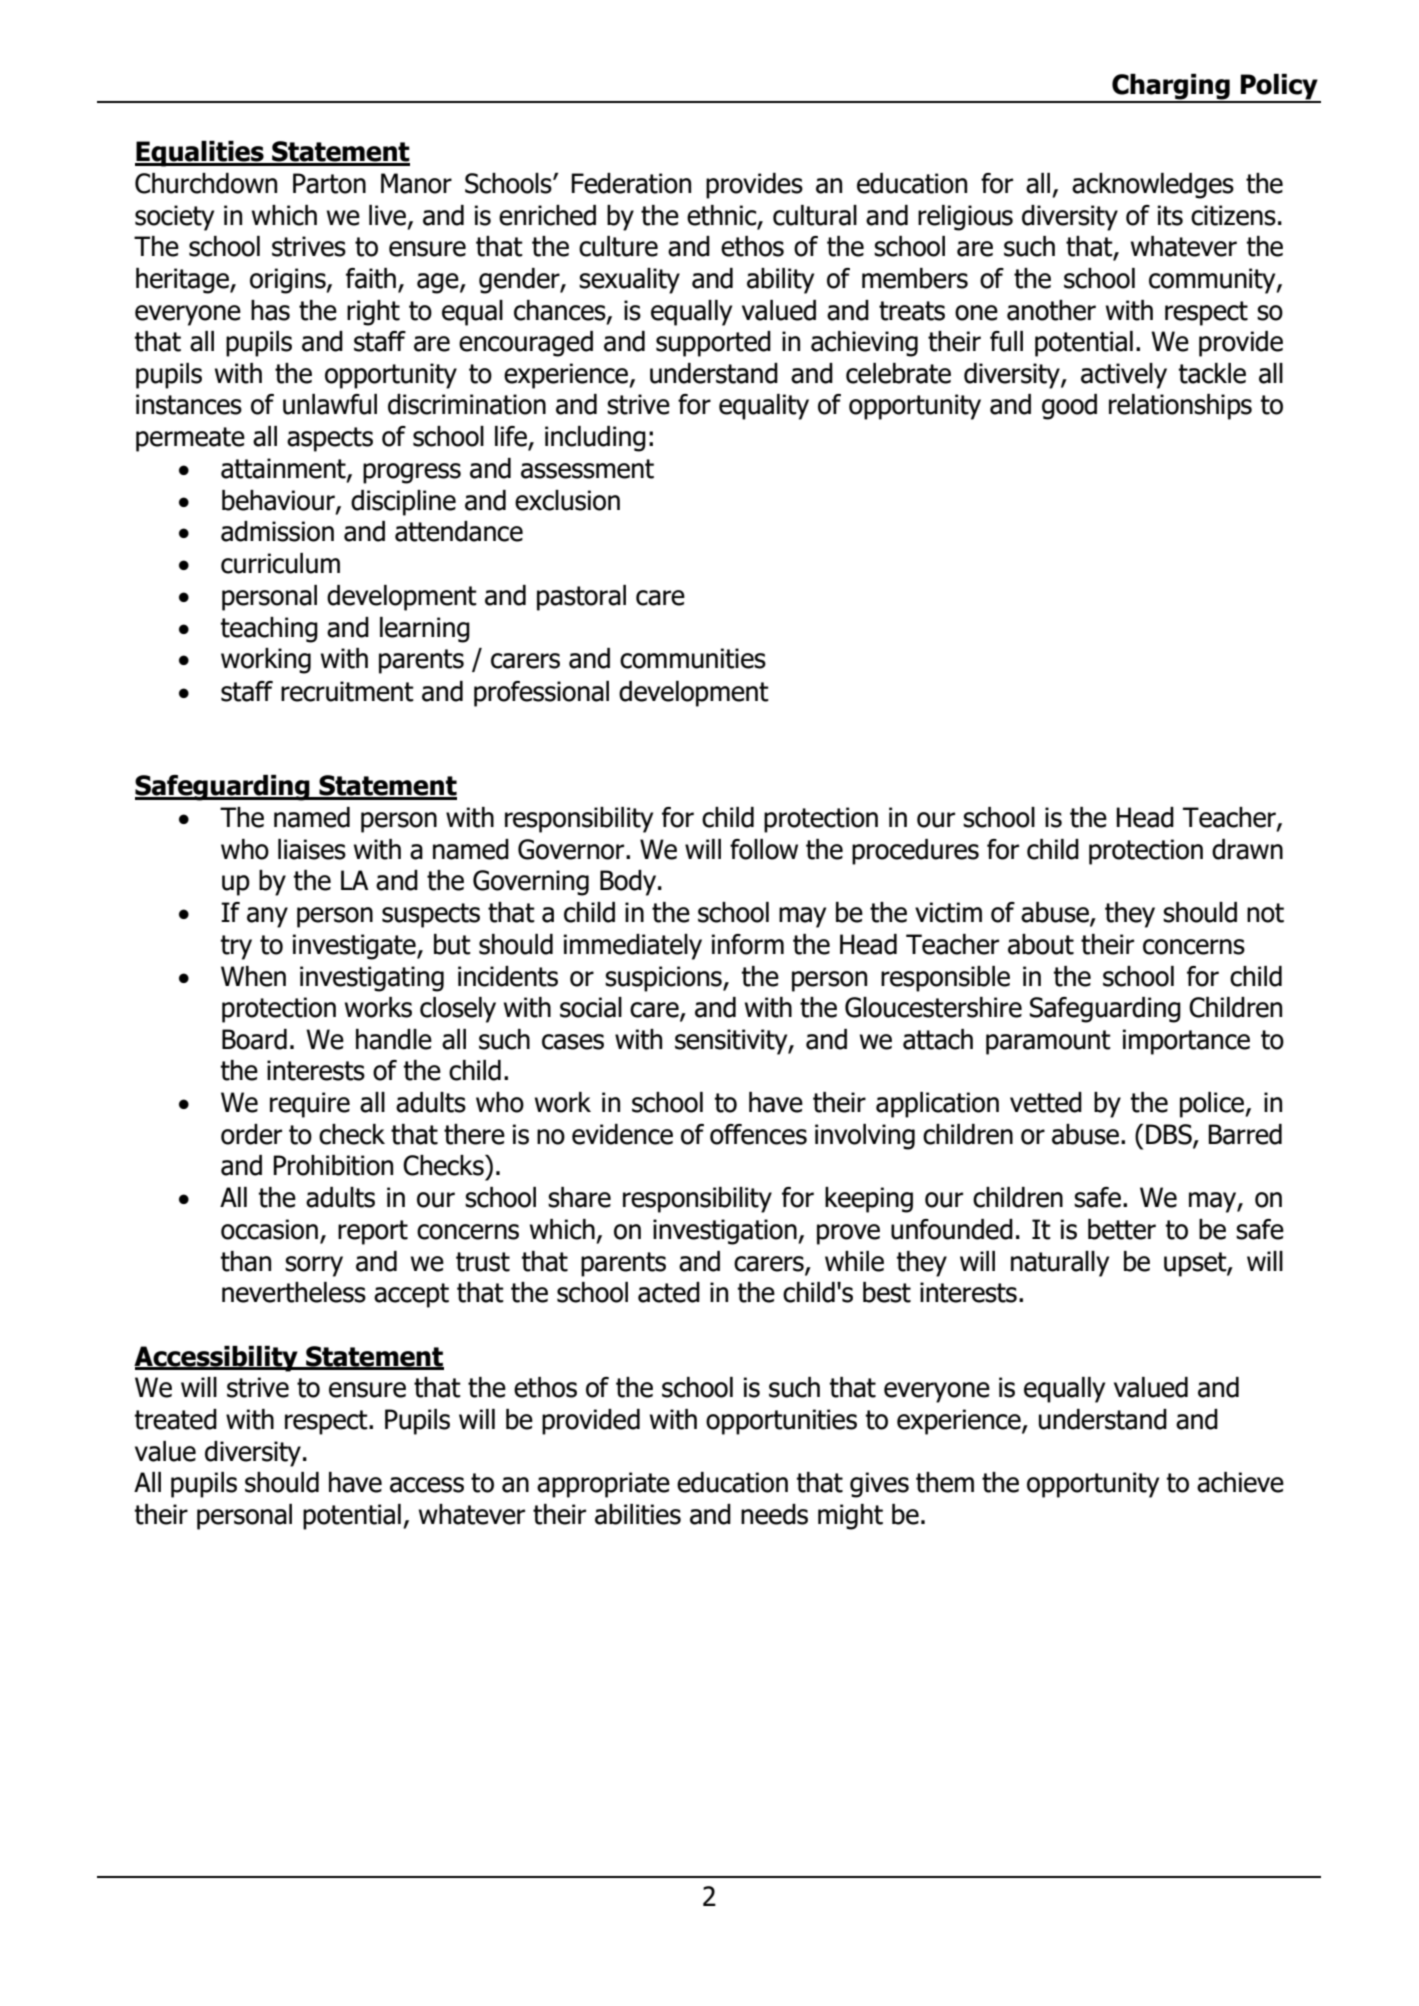 The width and height of the page is (1419, 2006). I want to click on importance, so click(1186, 1042).
